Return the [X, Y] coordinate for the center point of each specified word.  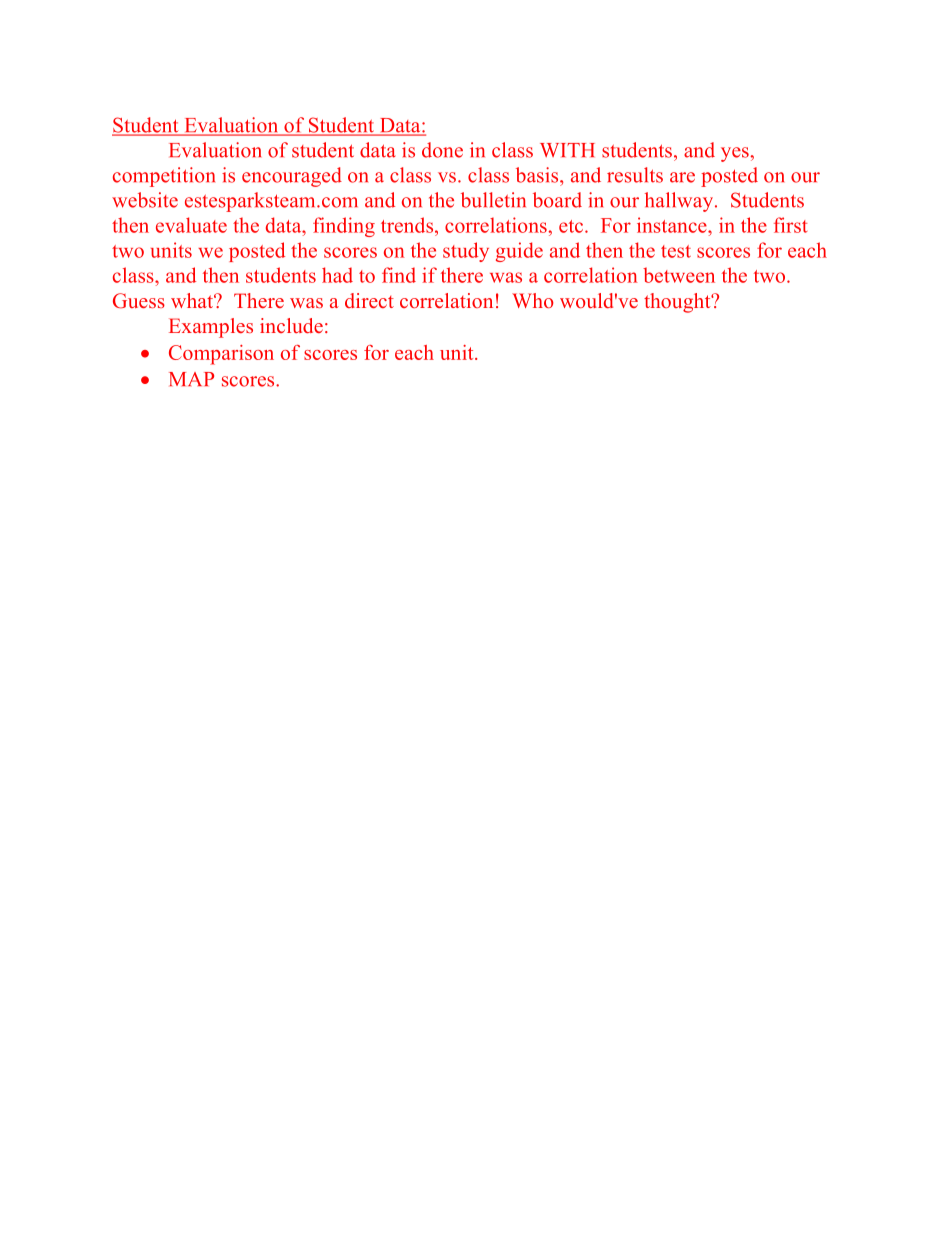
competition [164, 177]
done [442, 150]
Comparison [221, 355]
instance [673, 225]
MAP [191, 379]
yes [736, 154]
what [193, 300]
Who [533, 300]
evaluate [191, 225]
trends [408, 225]
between [679, 275]
